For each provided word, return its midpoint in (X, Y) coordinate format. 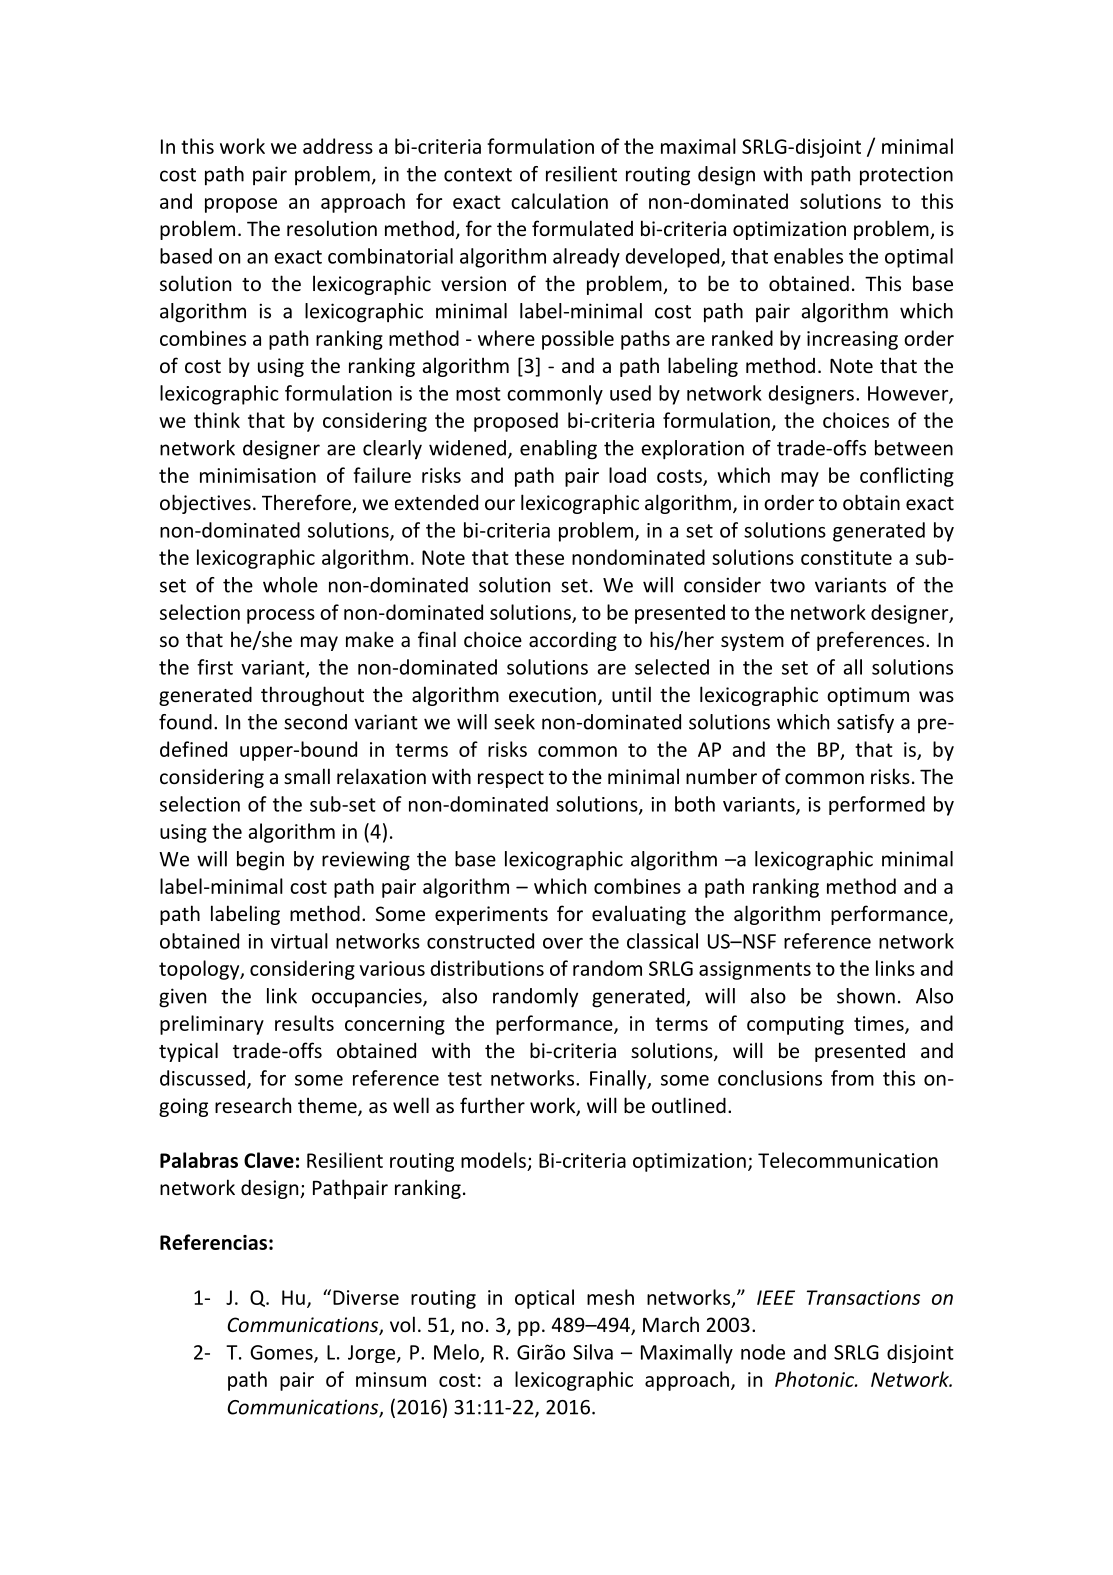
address (338, 146)
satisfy (865, 723)
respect (511, 779)
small (307, 776)
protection (906, 176)
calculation (559, 201)
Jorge (373, 1354)
